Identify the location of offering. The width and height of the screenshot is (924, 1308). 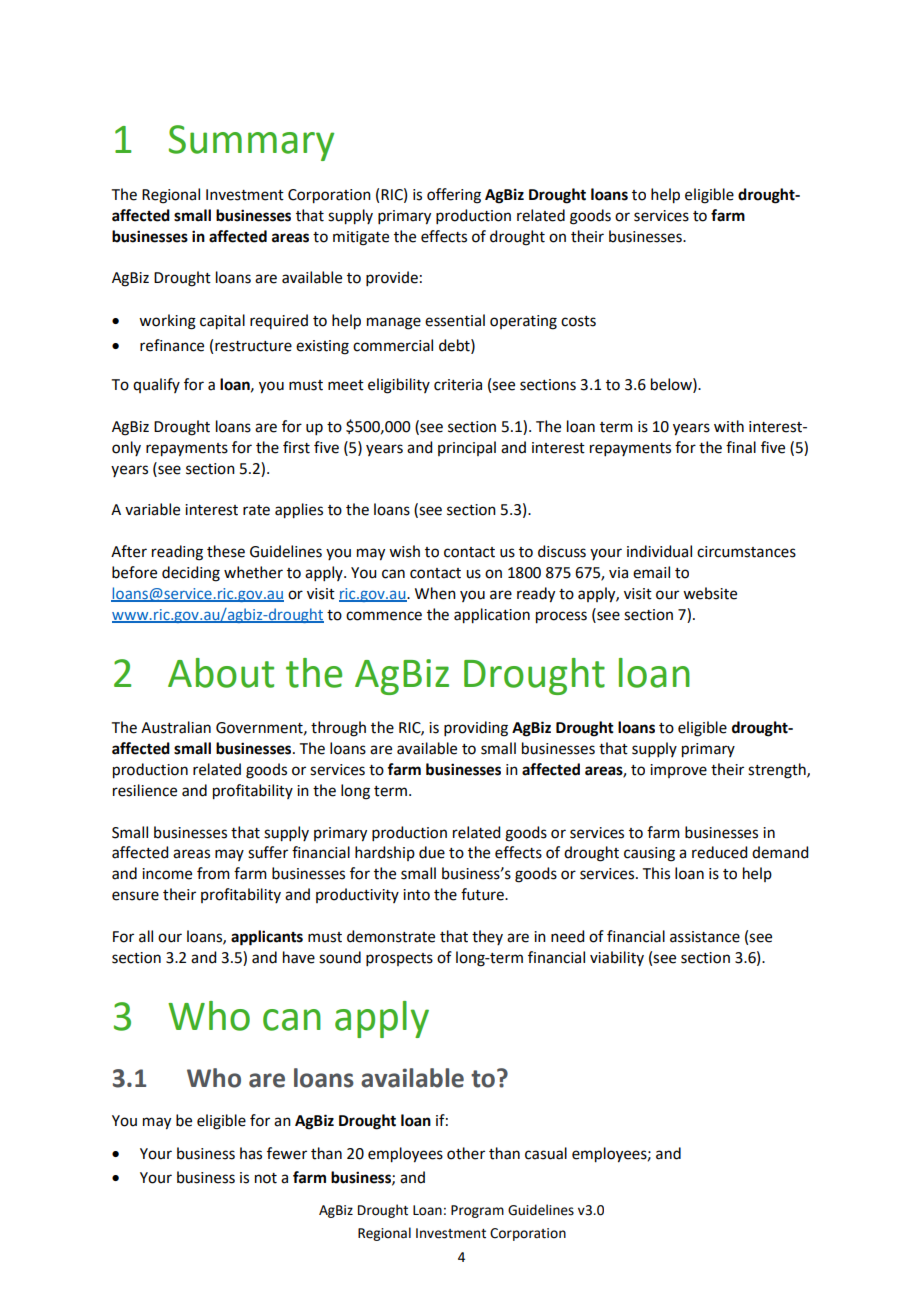
(454, 196).
